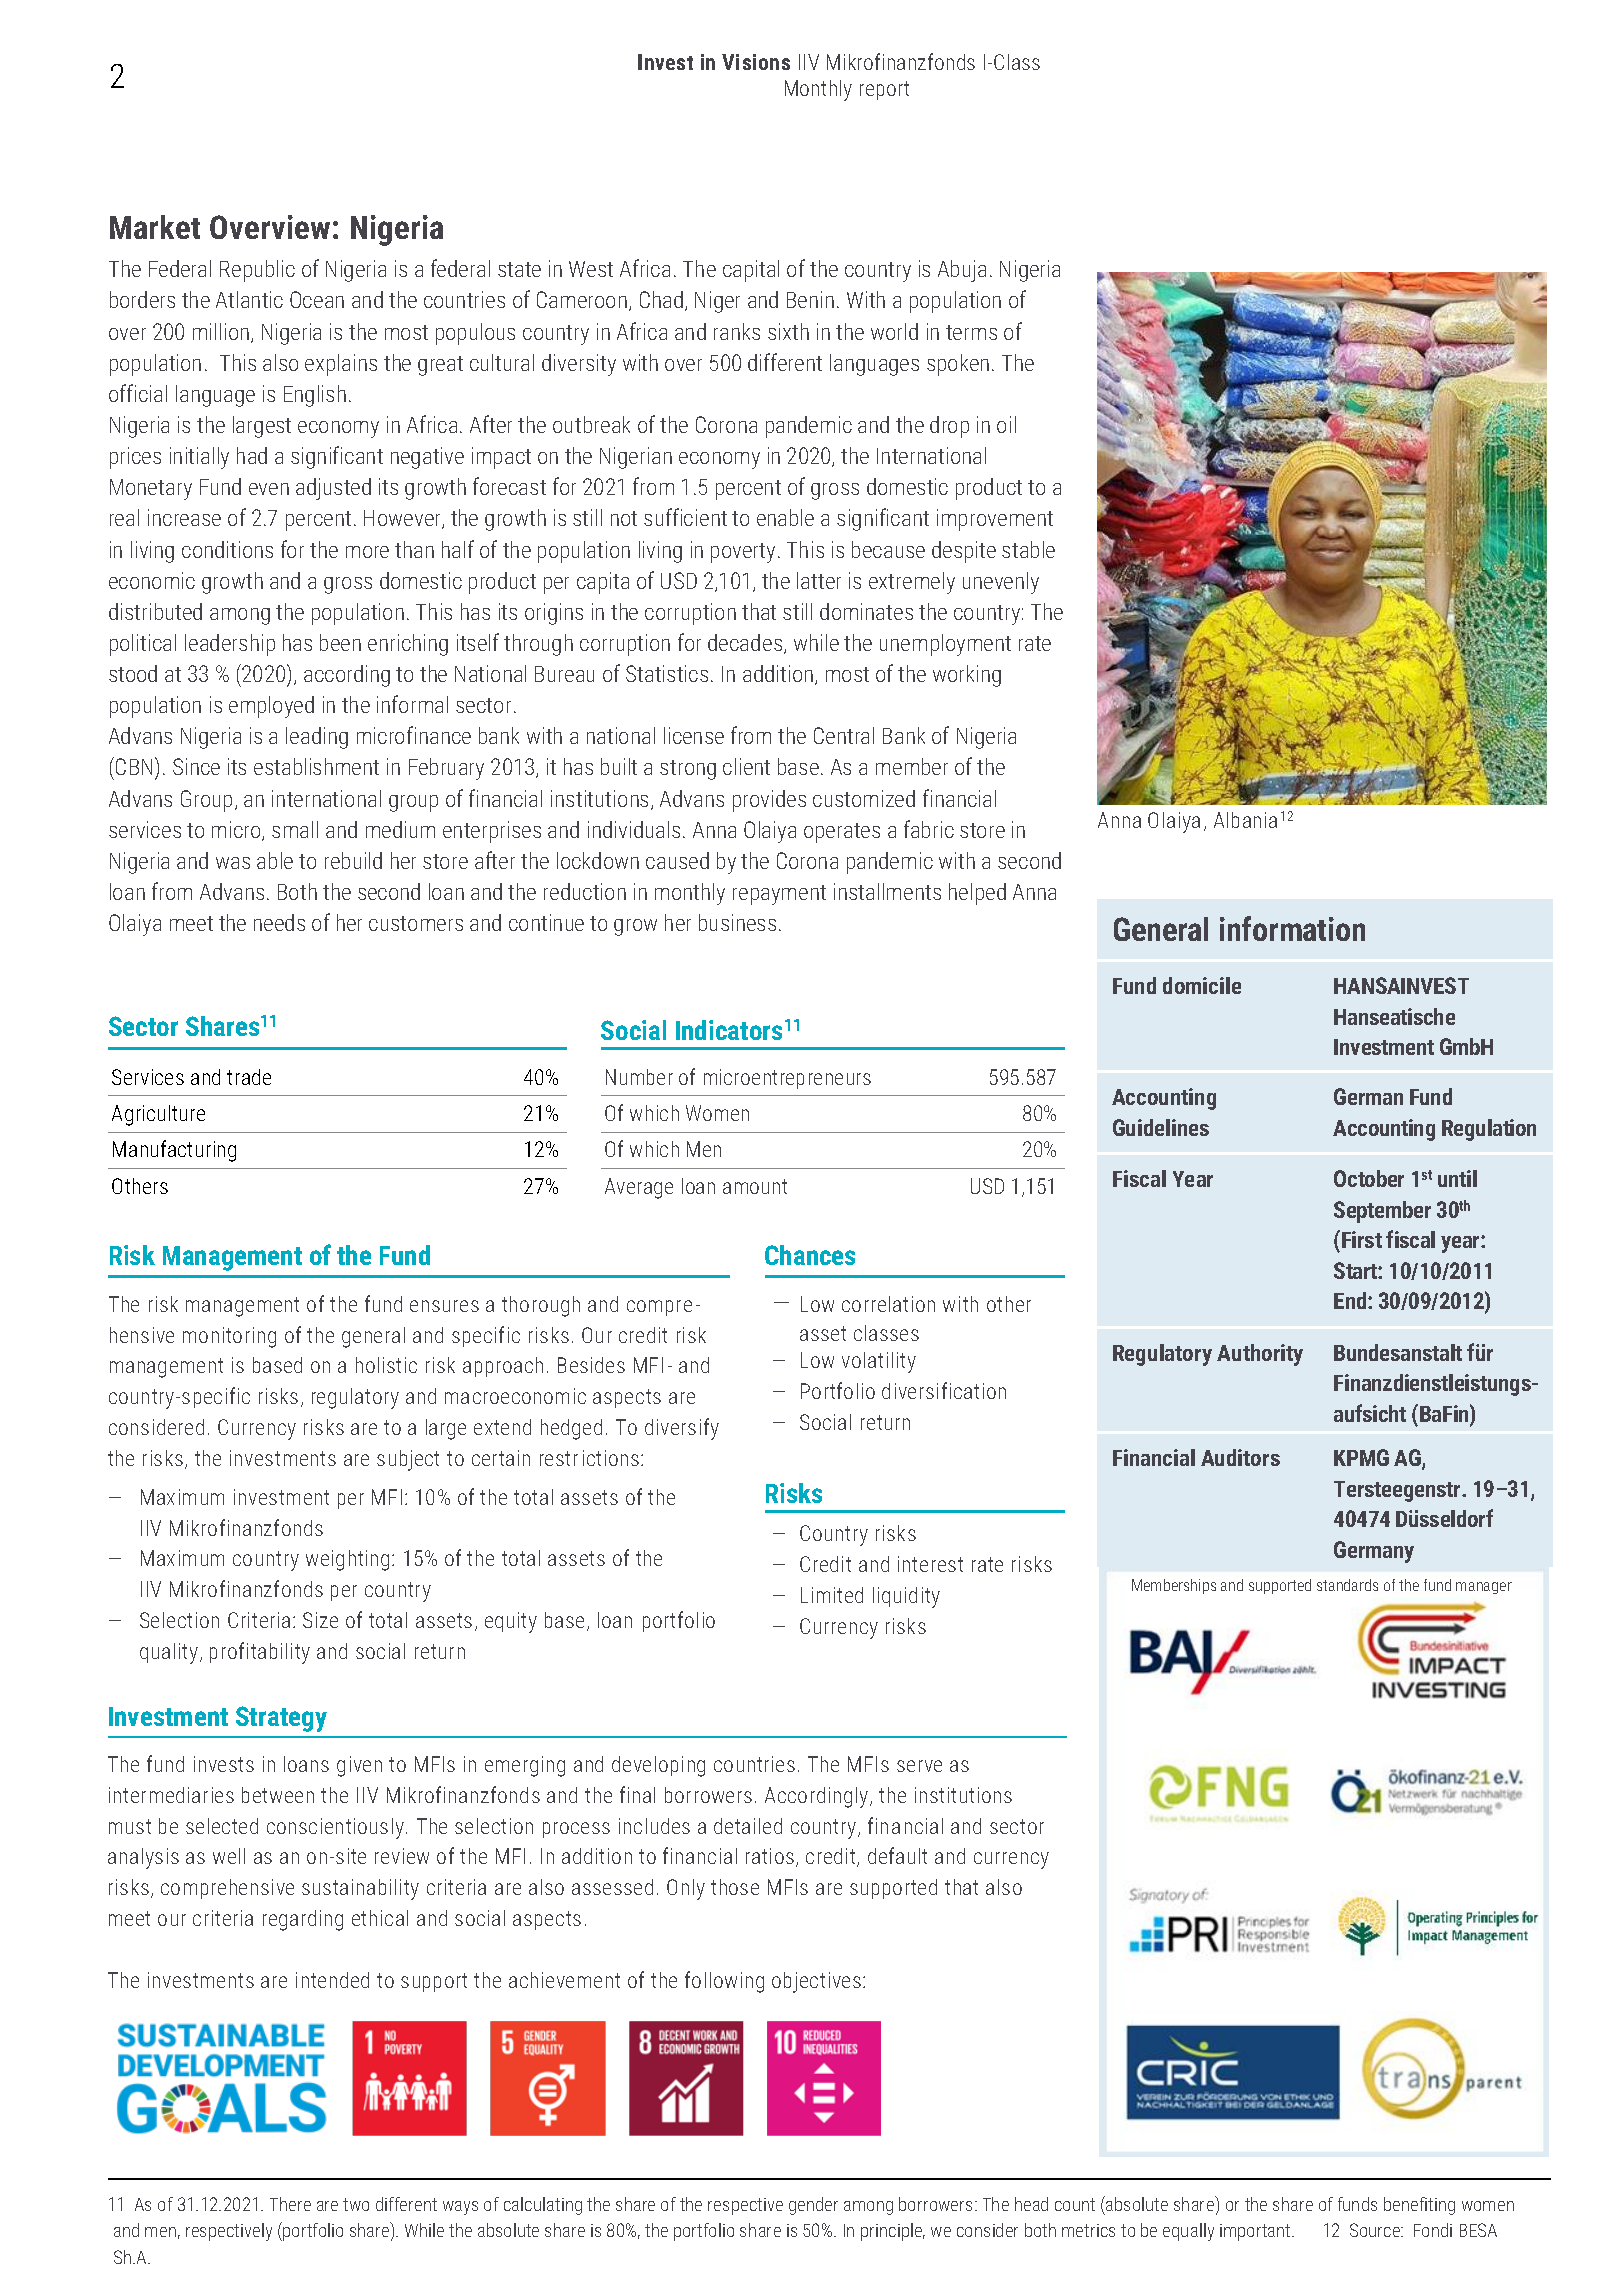 The image size is (1620, 2291). I want to click on weighting, so click(347, 1560).
